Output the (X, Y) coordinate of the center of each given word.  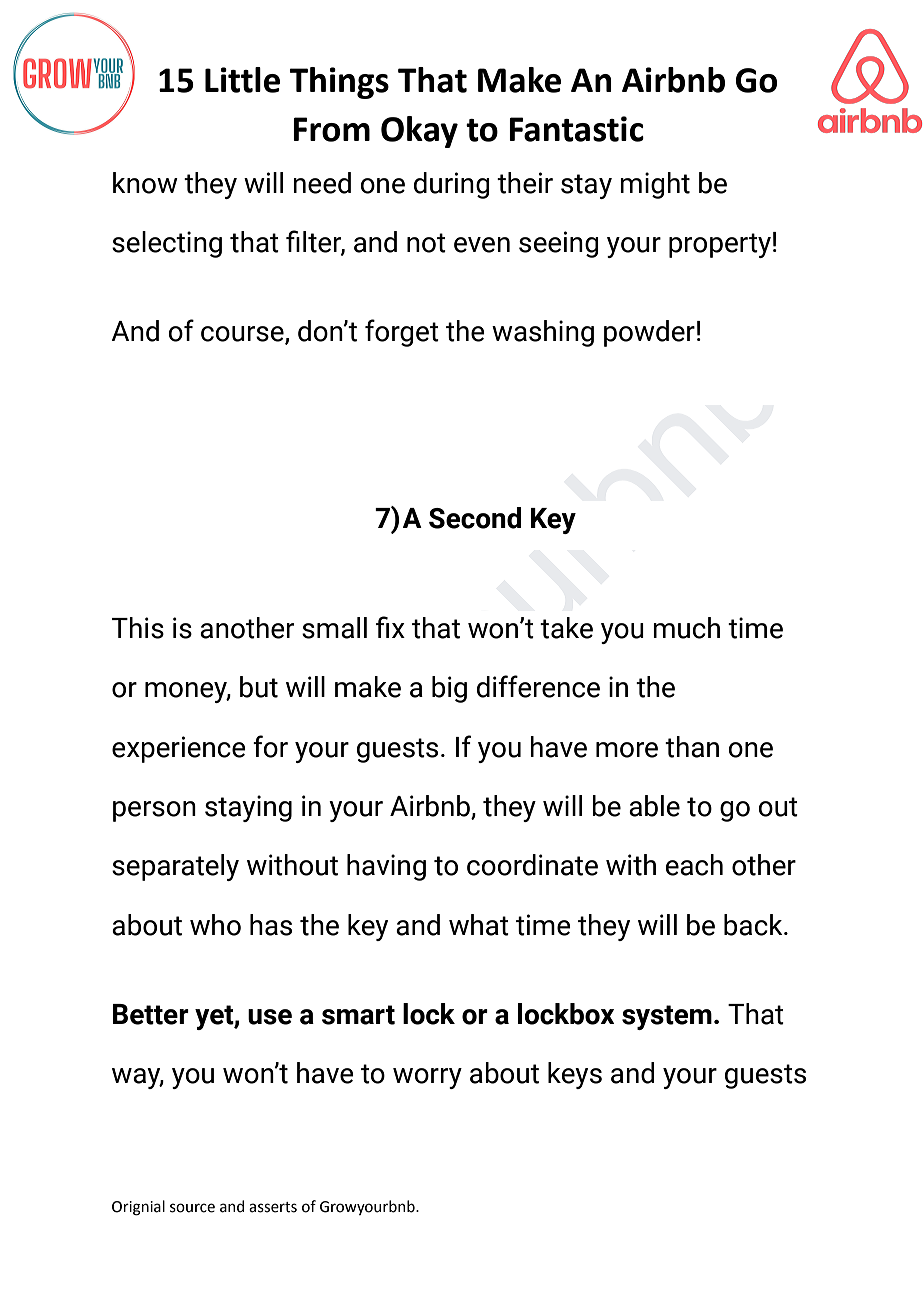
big (449, 689)
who (215, 925)
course (243, 335)
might (655, 185)
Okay (419, 132)
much (686, 628)
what (479, 925)
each (694, 865)
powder (649, 333)
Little (242, 80)
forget (402, 333)
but (259, 687)
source (192, 1208)
